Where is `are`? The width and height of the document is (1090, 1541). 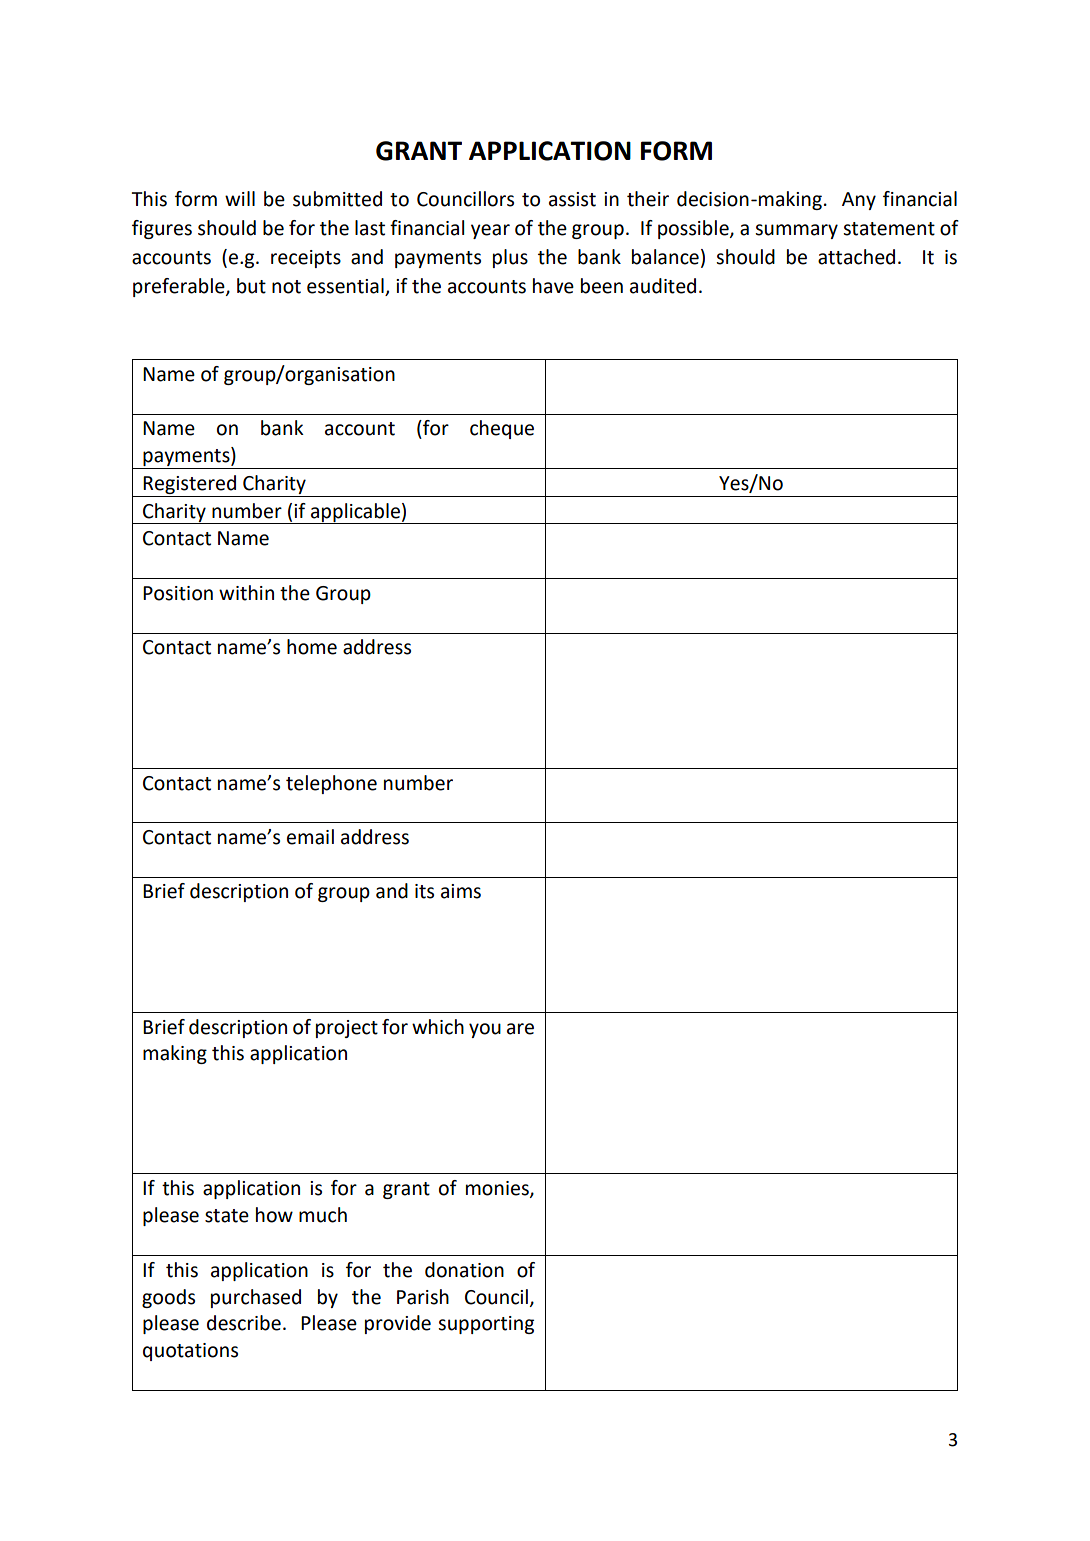
are is located at coordinates (520, 1029).
